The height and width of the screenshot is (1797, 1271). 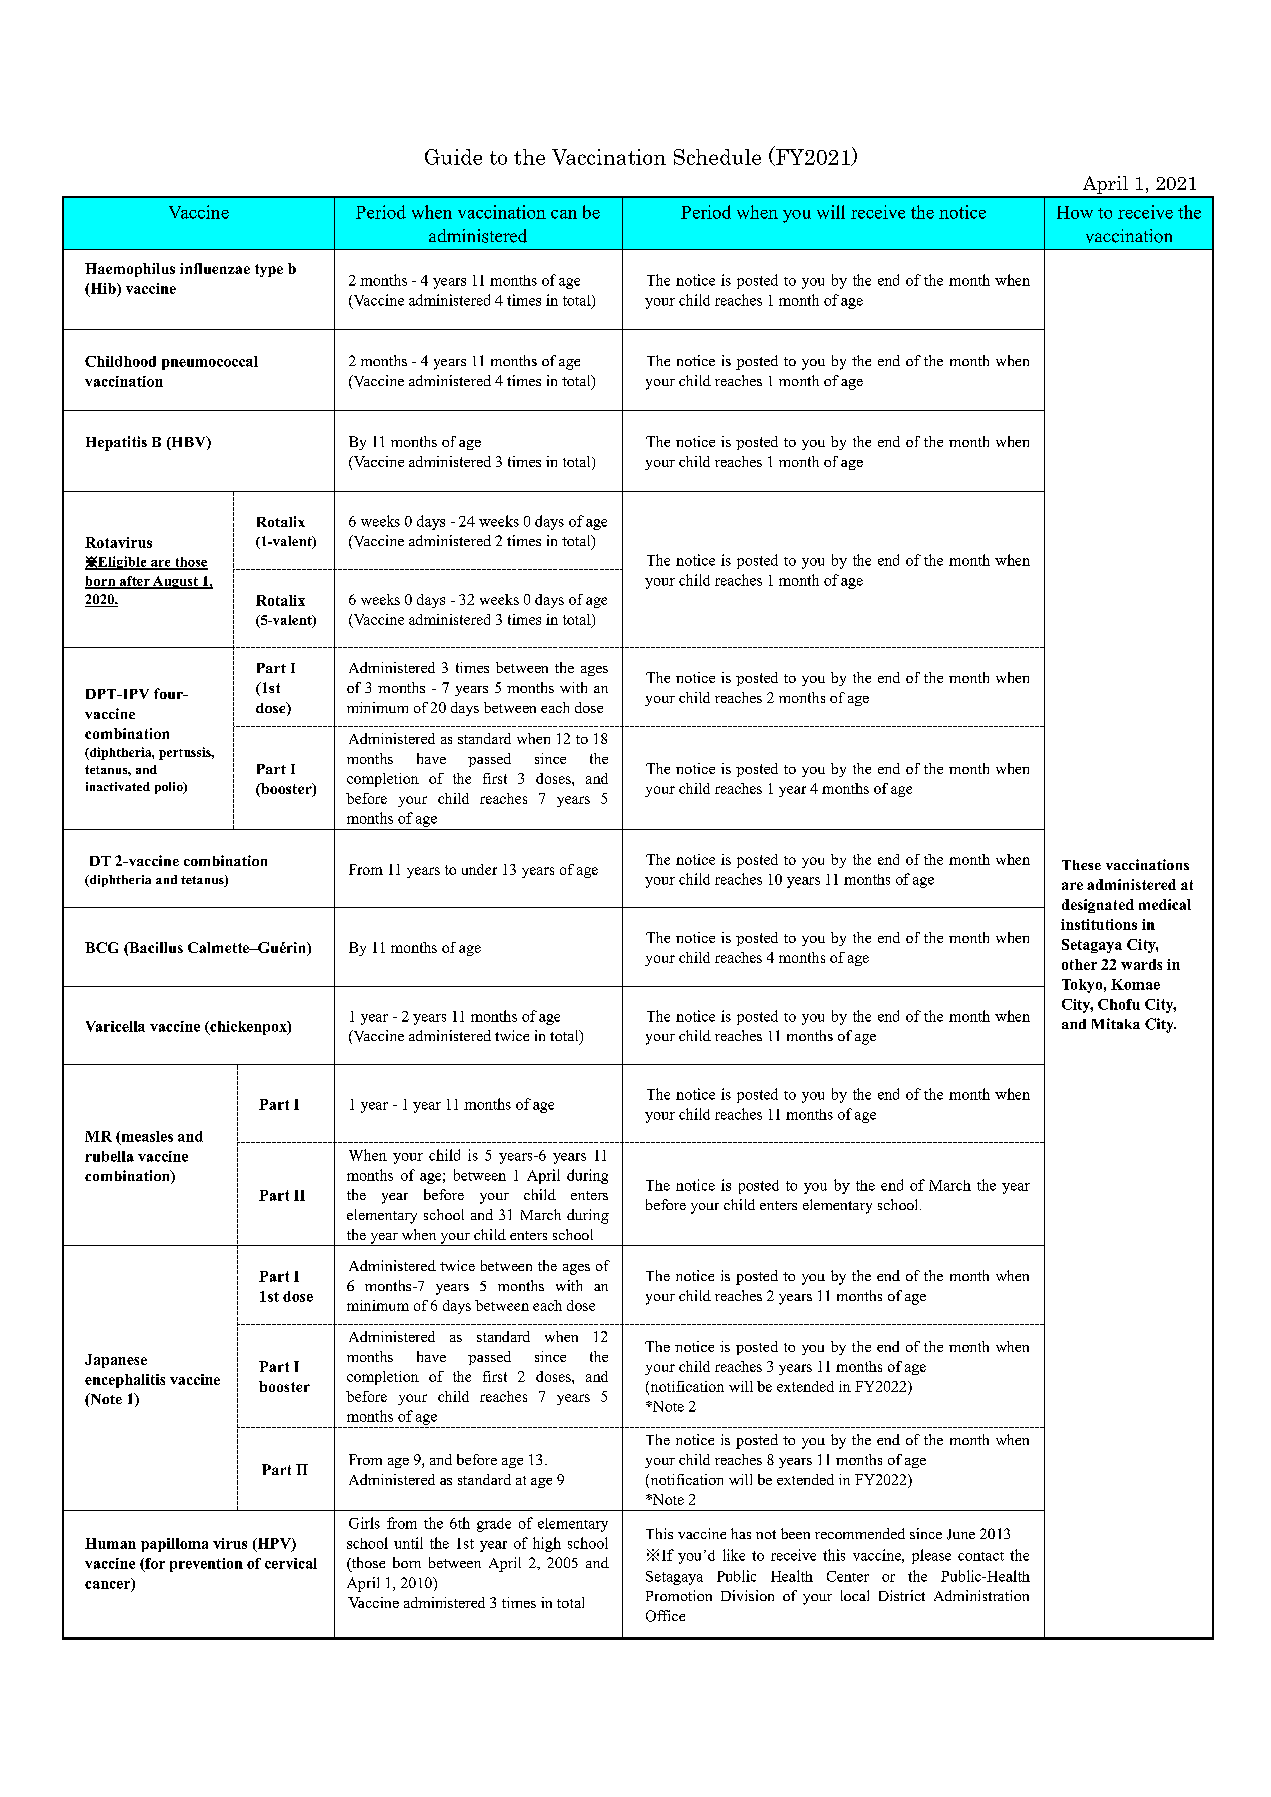 I want to click on polio, so click(x=170, y=788).
